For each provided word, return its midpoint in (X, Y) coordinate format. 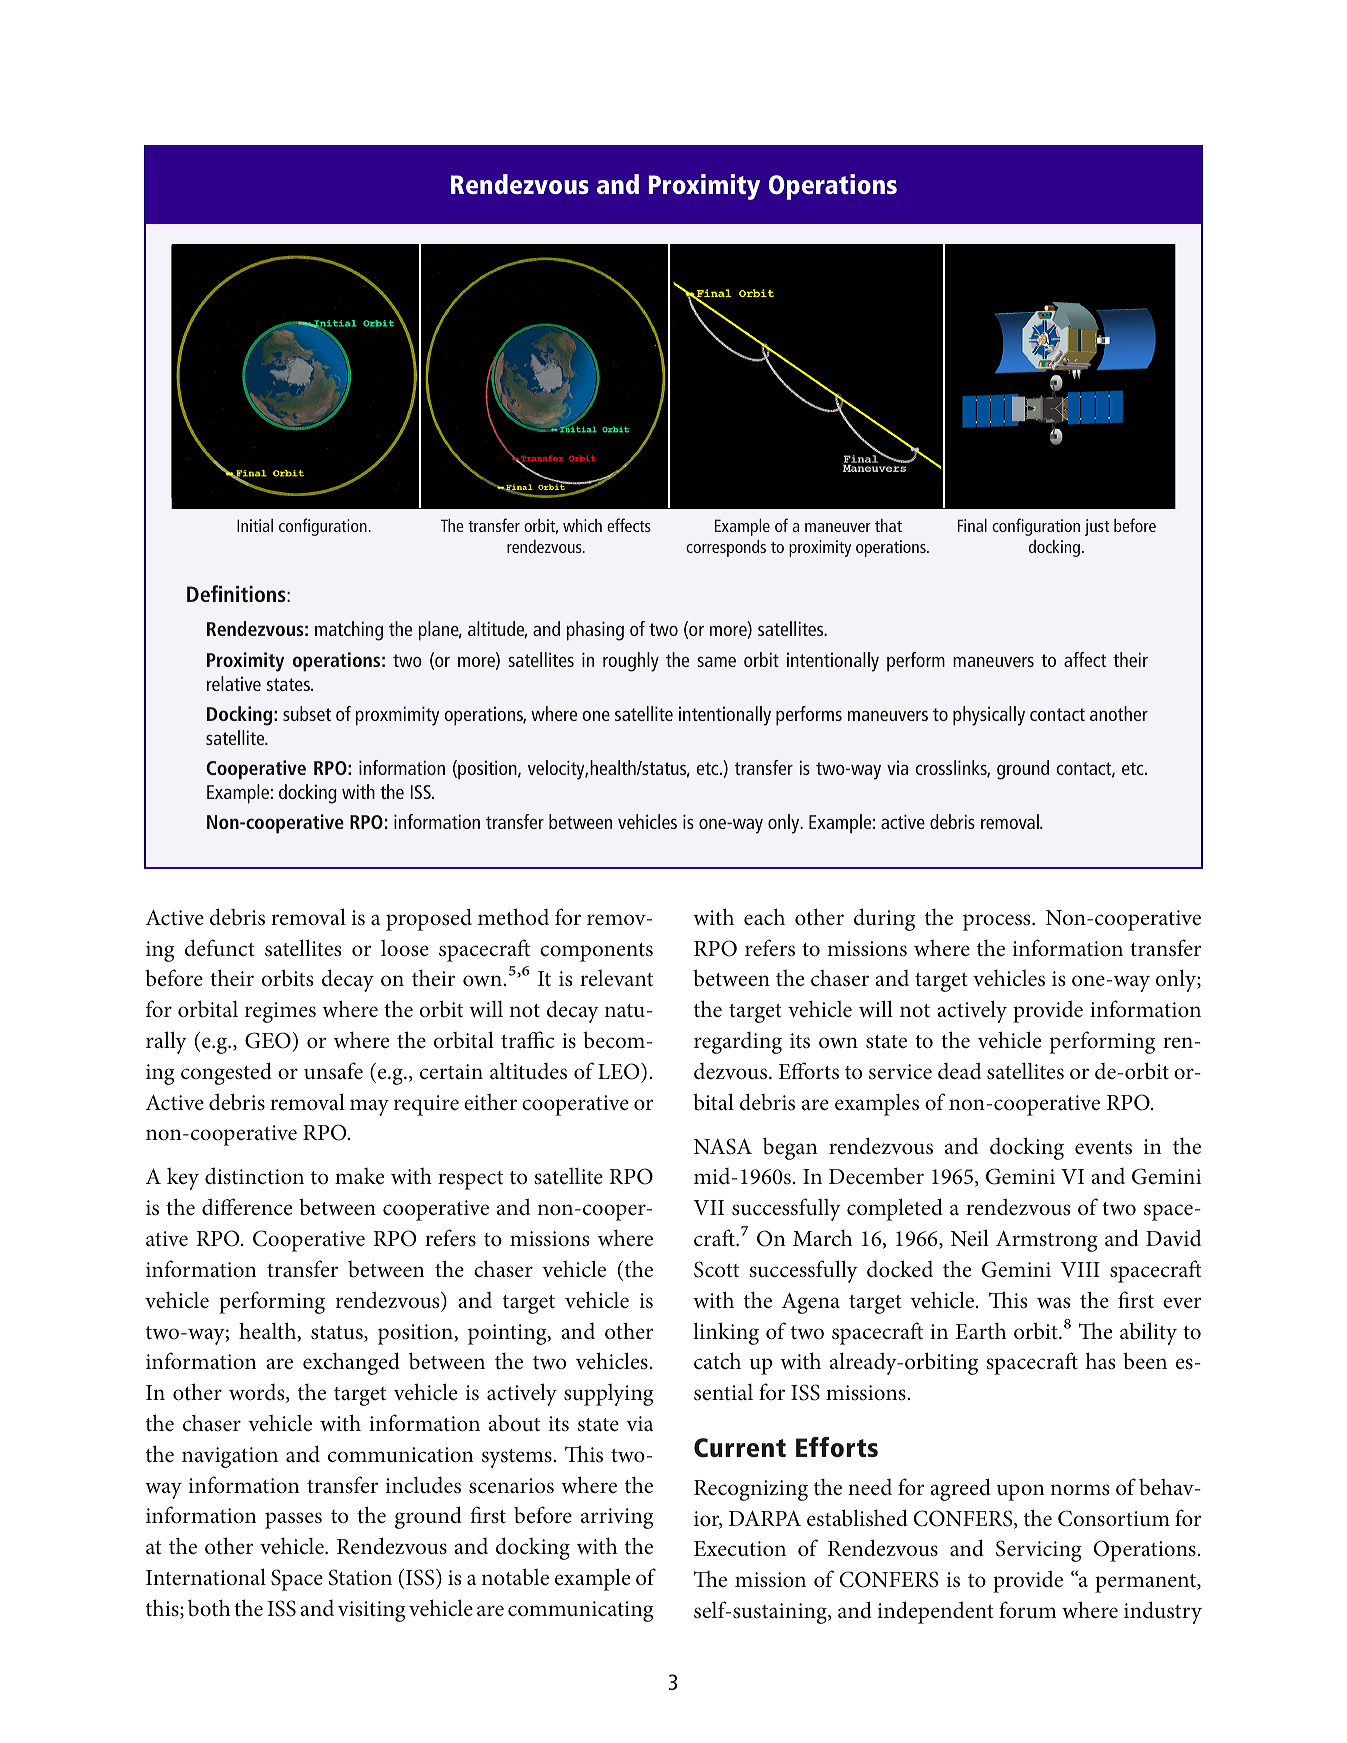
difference (247, 1207)
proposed (429, 919)
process (998, 922)
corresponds (726, 548)
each (764, 916)
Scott (716, 1269)
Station (360, 1577)
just (1097, 527)
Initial (255, 525)
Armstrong (1047, 1241)
